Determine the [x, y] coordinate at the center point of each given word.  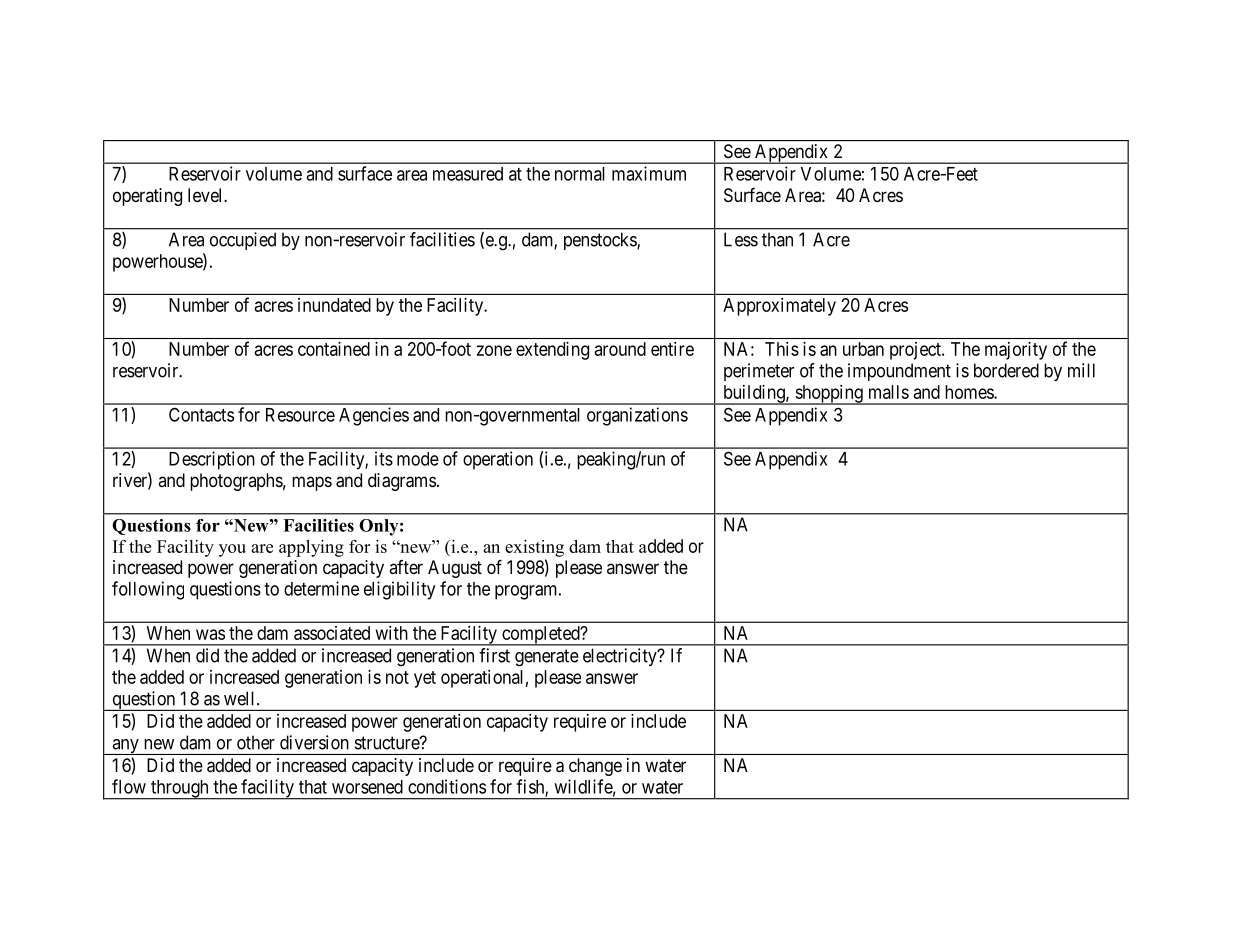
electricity [621, 657]
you [232, 550]
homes [970, 392]
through [180, 790]
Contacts [201, 414]
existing [534, 548]
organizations [637, 416]
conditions [447, 786]
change [595, 767]
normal [580, 174]
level [206, 195]
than [777, 239]
